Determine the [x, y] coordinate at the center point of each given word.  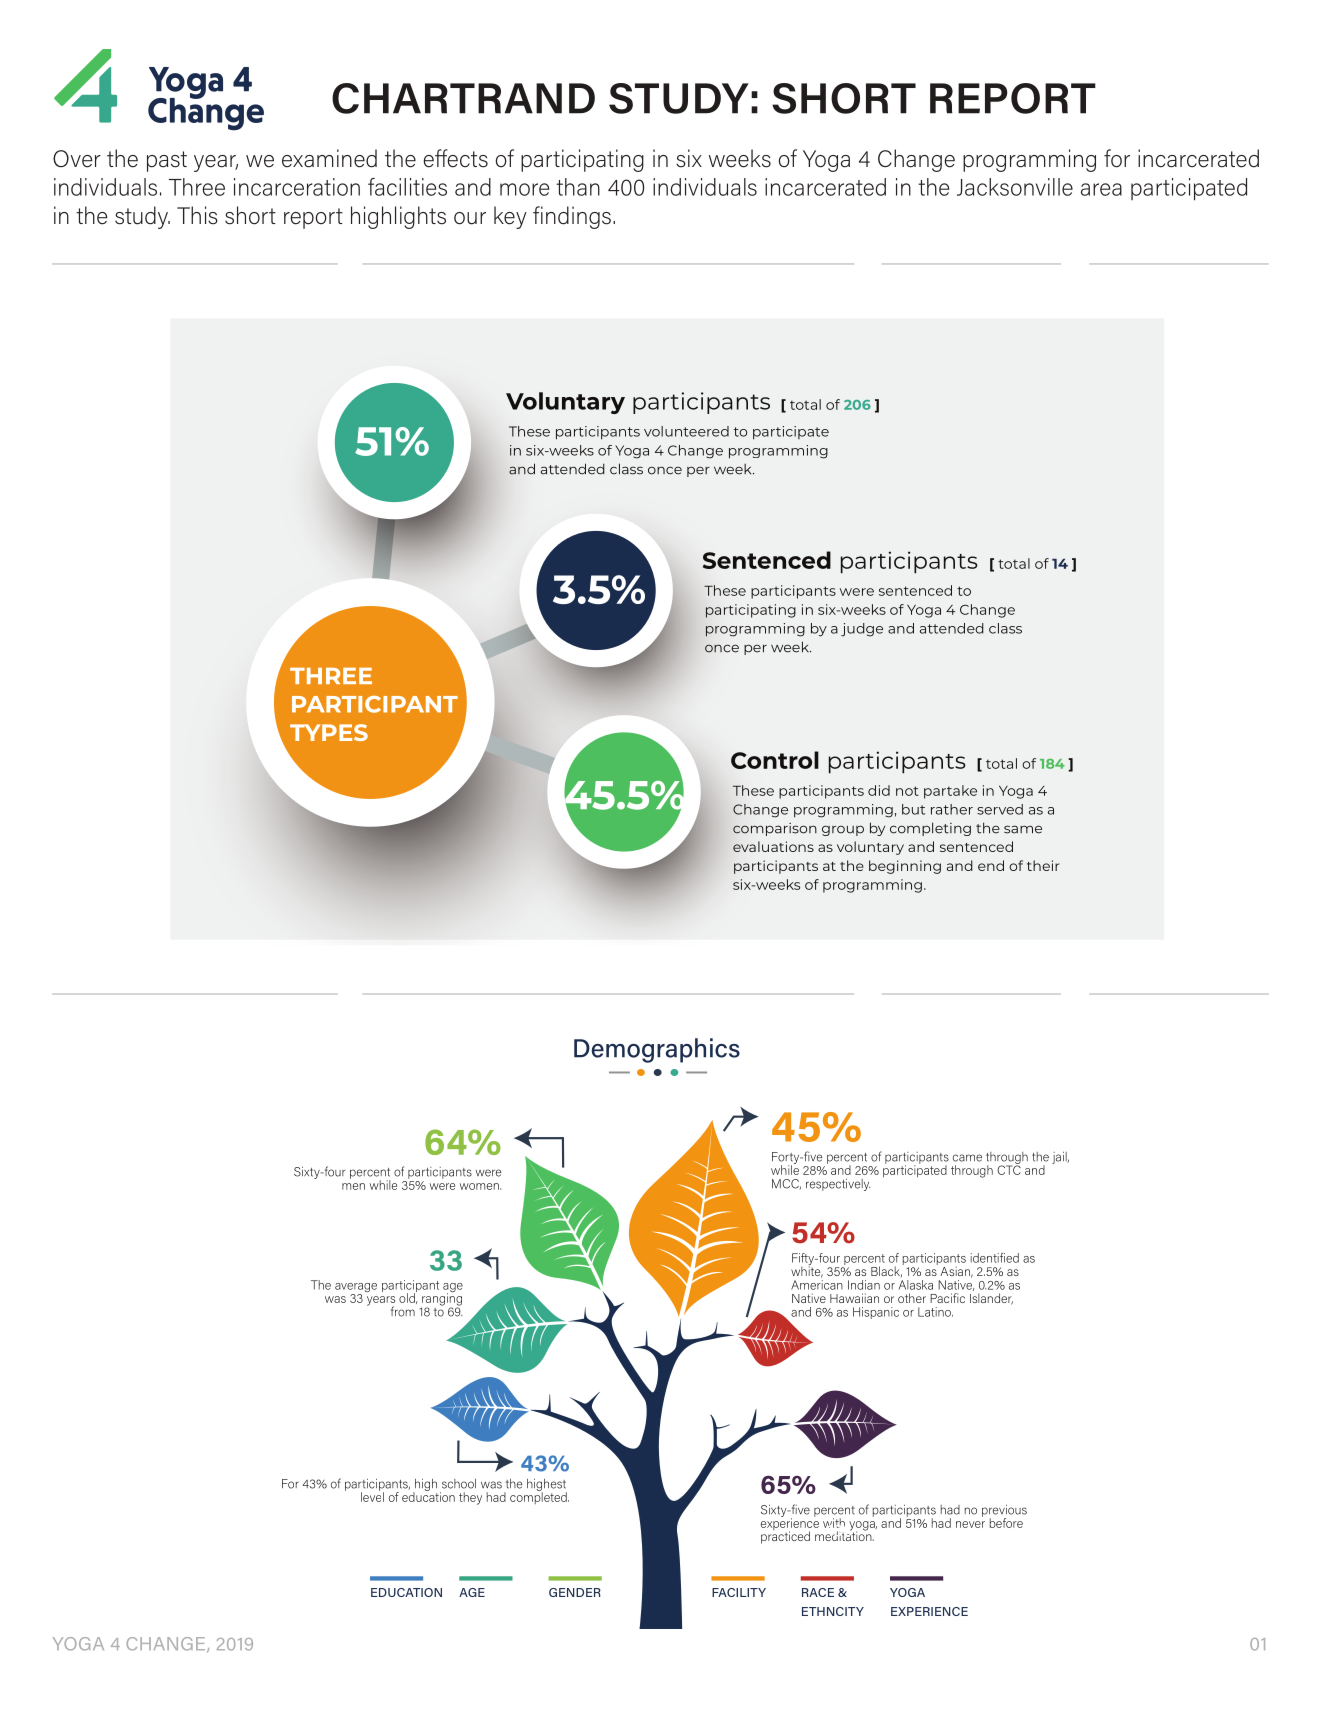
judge [862, 630]
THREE [331, 676]
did [879, 790]
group [843, 830]
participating [751, 611]
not [907, 791]
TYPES [329, 732]
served [1000, 809]
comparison [775, 829]
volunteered [686, 431]
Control [775, 760]
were [857, 592]
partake [950, 792]
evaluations [773, 846]
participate [791, 433]
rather [952, 809]
